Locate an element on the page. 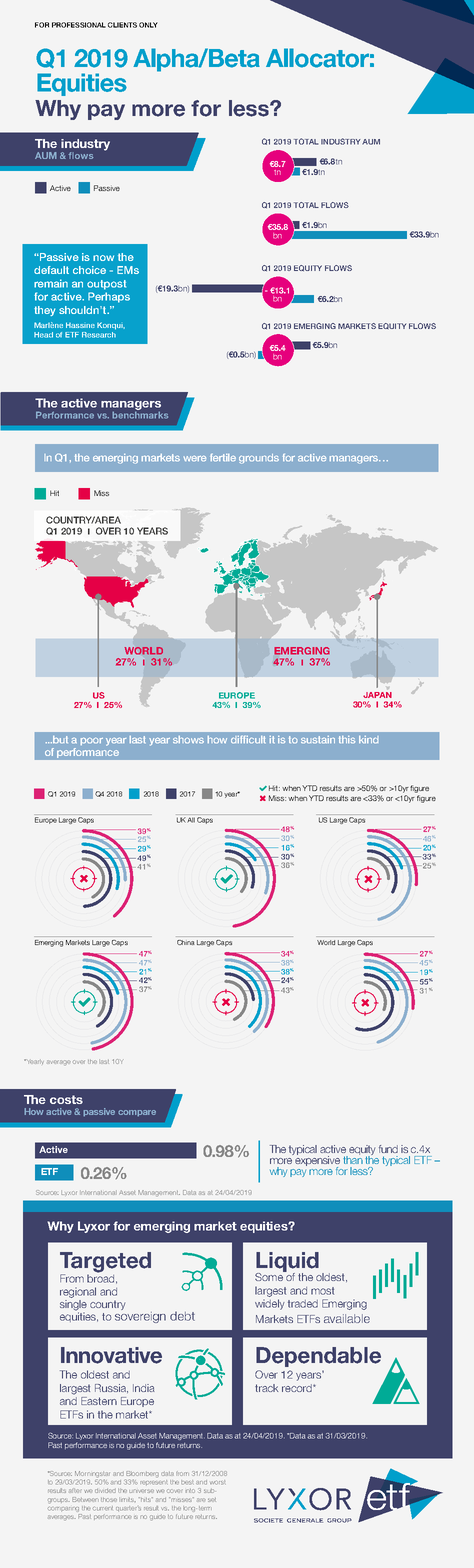  Morningstar is located at coordinates (92, 1475).
